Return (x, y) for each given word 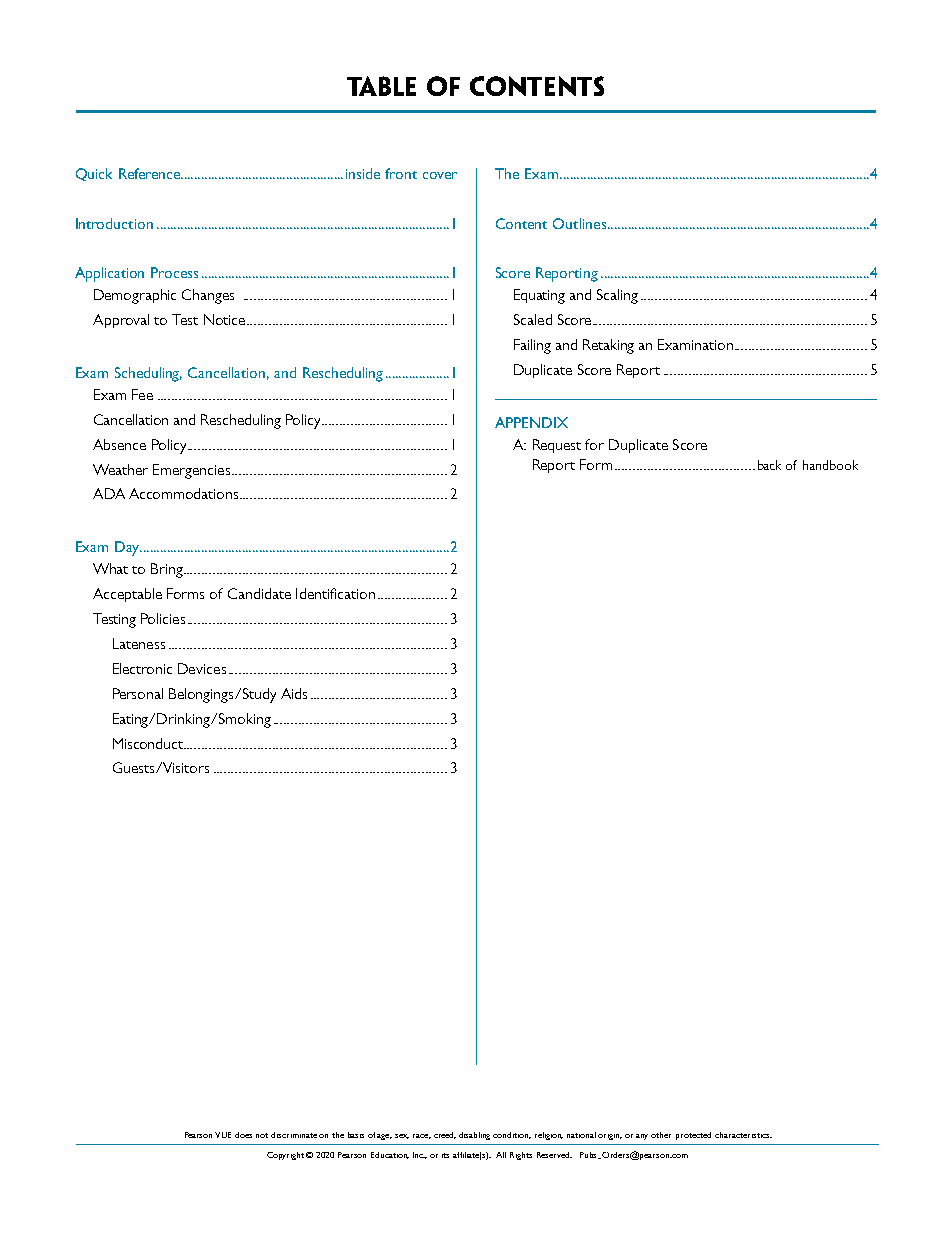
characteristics (743, 1135)
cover (440, 175)
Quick (94, 174)
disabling (474, 1136)
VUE (223, 1135)
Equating (539, 296)
